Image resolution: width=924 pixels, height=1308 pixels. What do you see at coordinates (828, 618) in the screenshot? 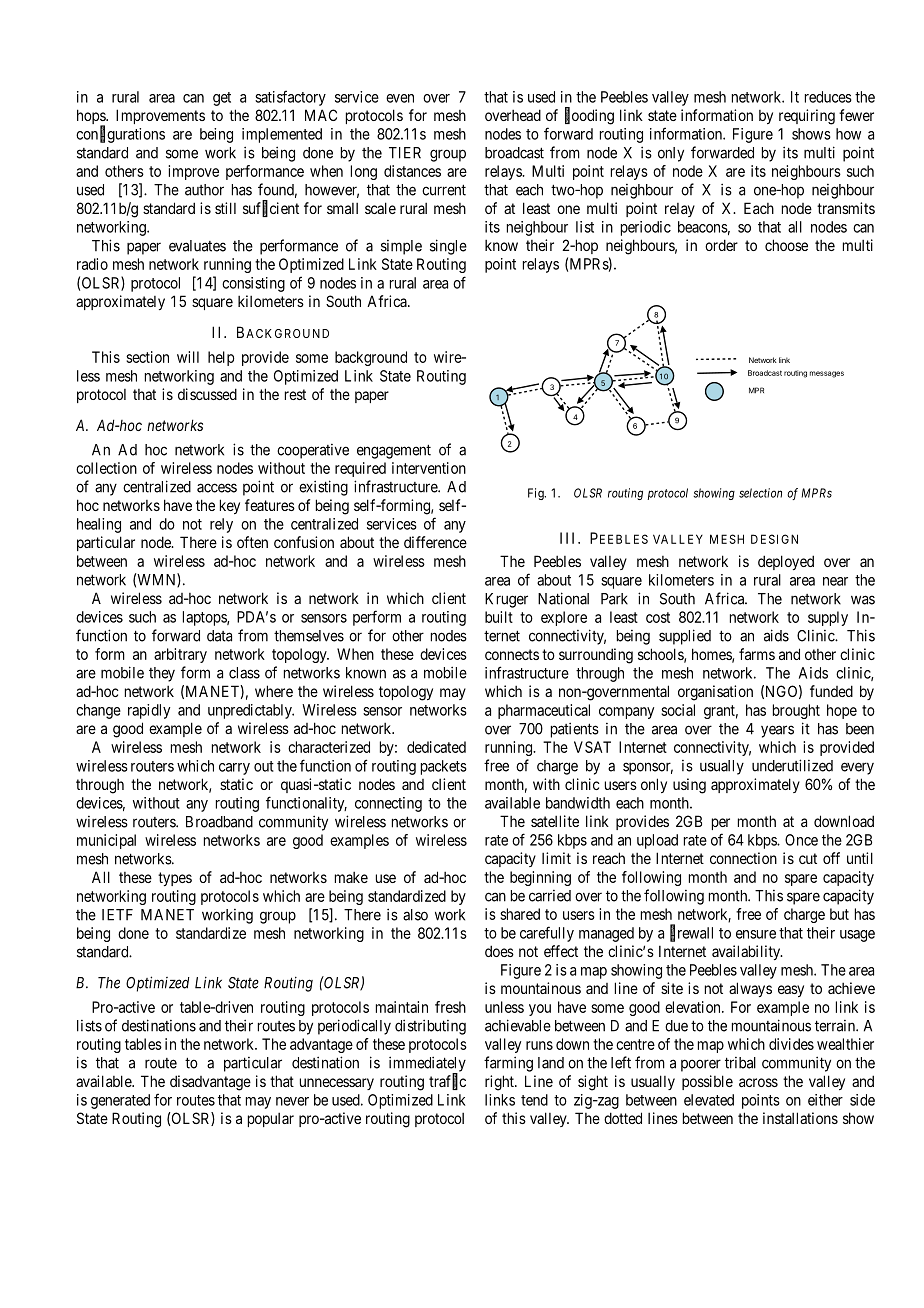
I see `supply` at bounding box center [828, 618].
